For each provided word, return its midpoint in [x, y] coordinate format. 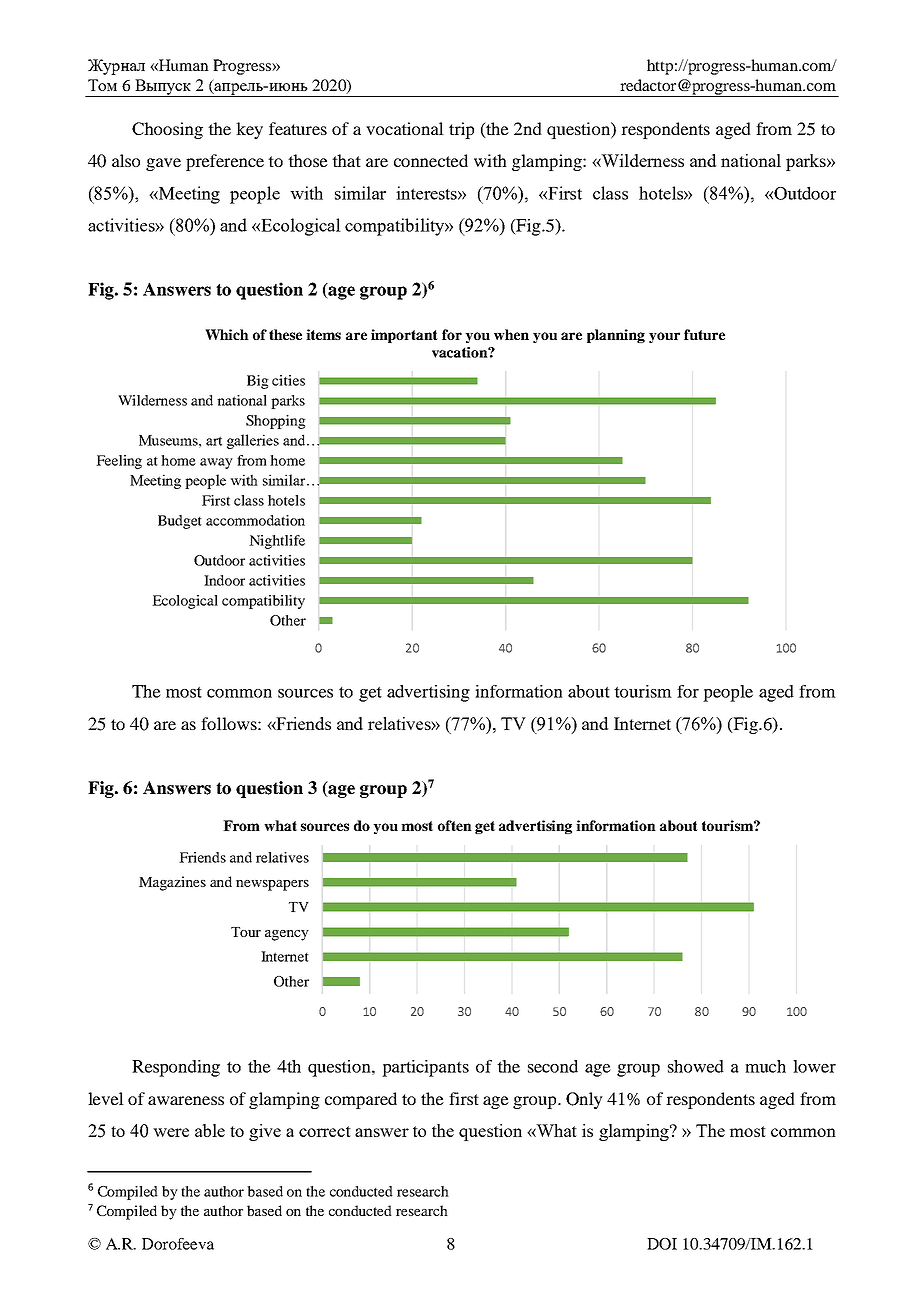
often [455, 825]
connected [431, 160]
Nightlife [277, 542]
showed [696, 1066]
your [664, 337]
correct [325, 1131]
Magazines [172, 883]
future [704, 334]
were [171, 1132]
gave [163, 164]
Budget [180, 522]
